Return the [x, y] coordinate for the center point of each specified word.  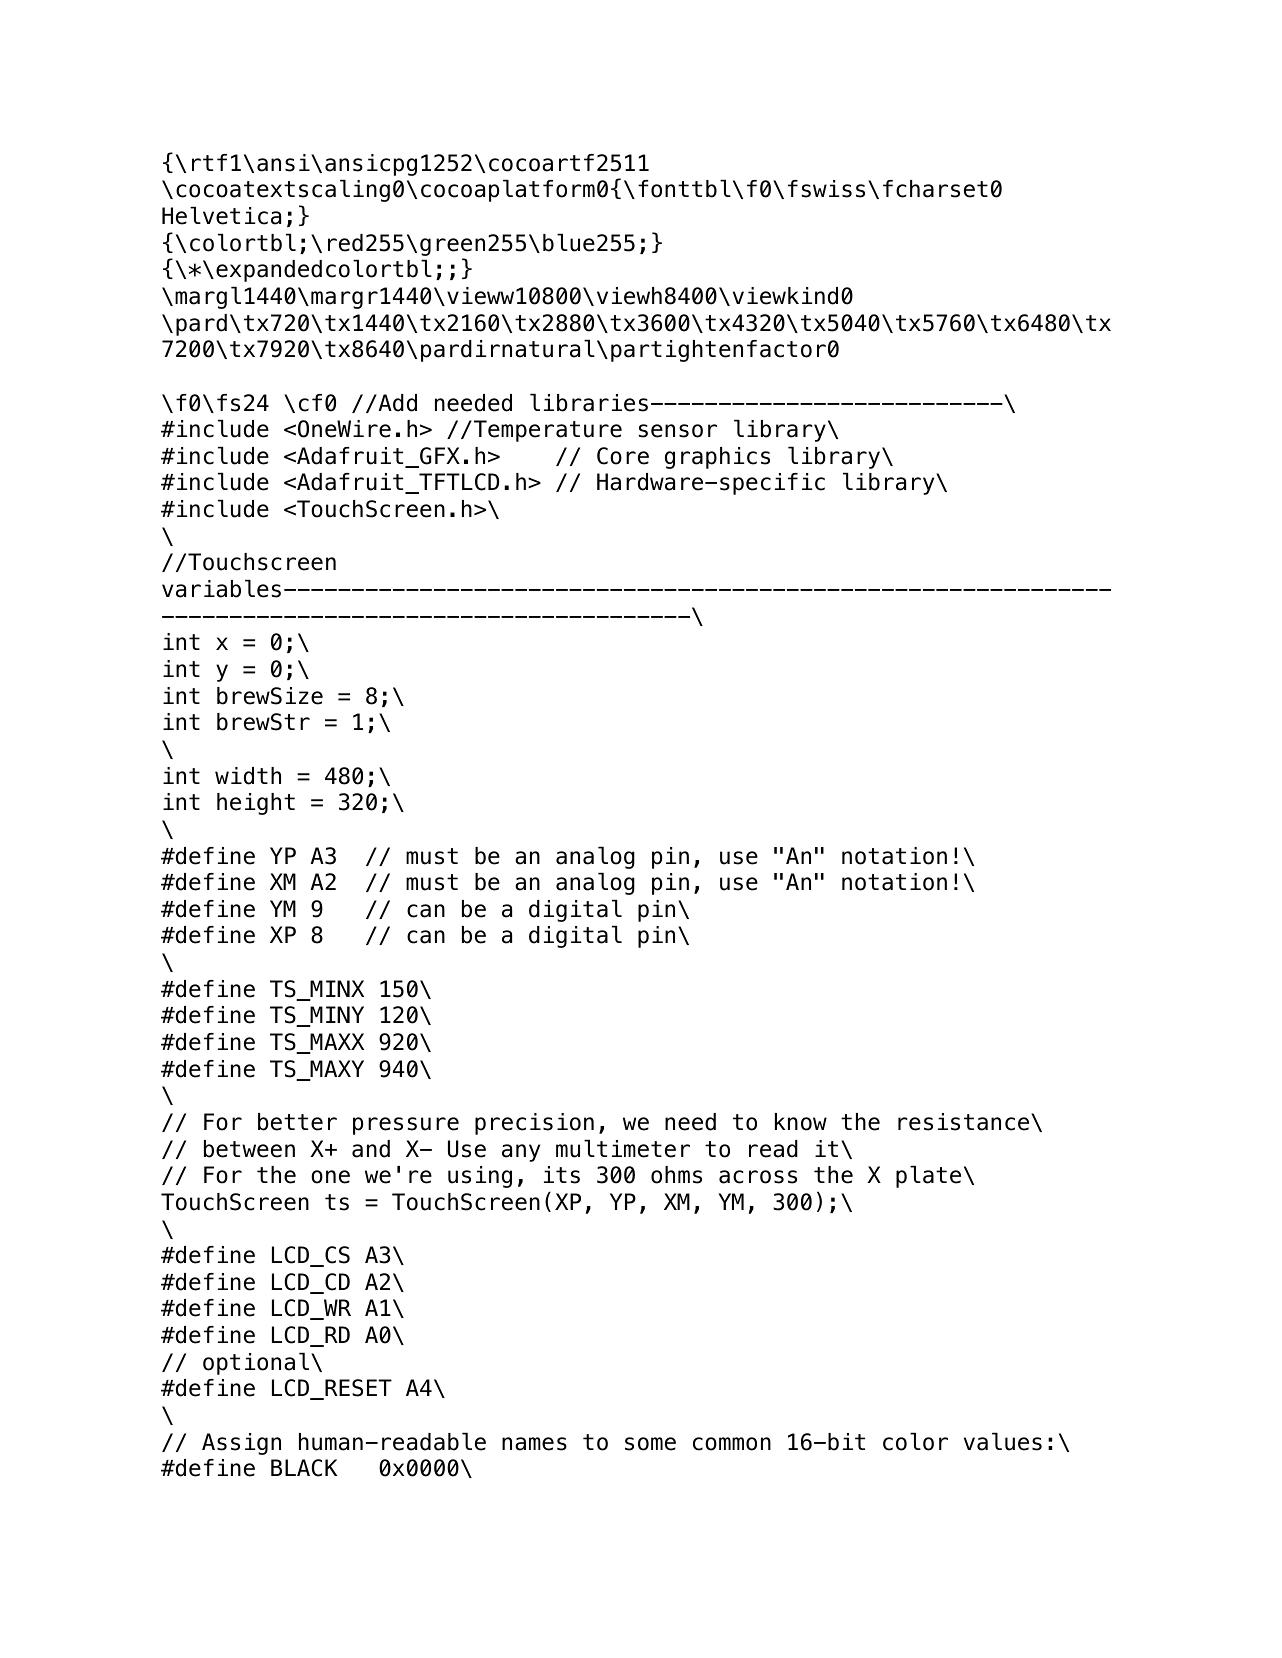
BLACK [304, 1468]
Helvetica [221, 215]
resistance [965, 1122]
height [256, 804]
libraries [589, 402]
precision [534, 1124]
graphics [717, 458]
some [650, 1444]
